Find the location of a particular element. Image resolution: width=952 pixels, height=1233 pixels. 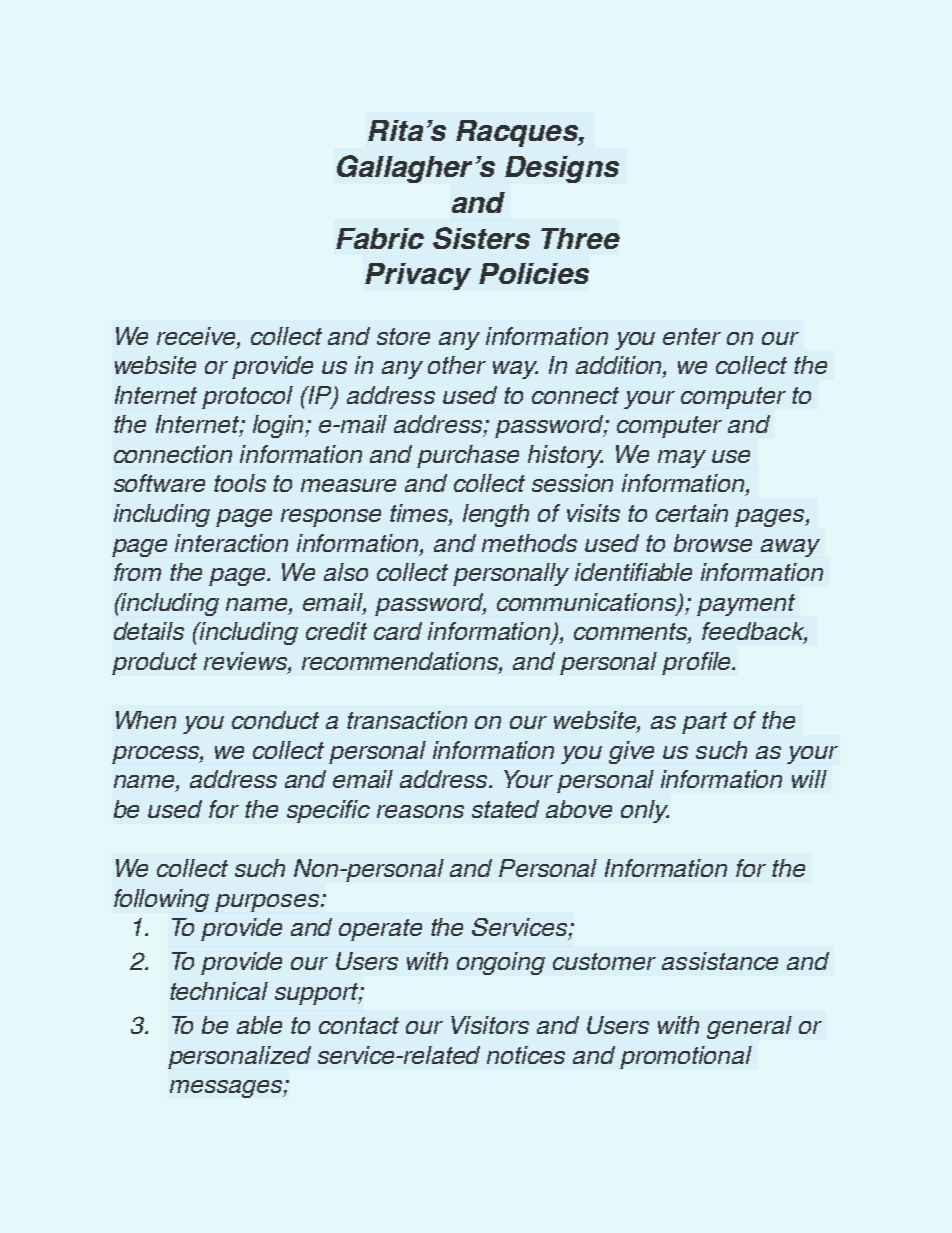

technical is located at coordinates (219, 991).
